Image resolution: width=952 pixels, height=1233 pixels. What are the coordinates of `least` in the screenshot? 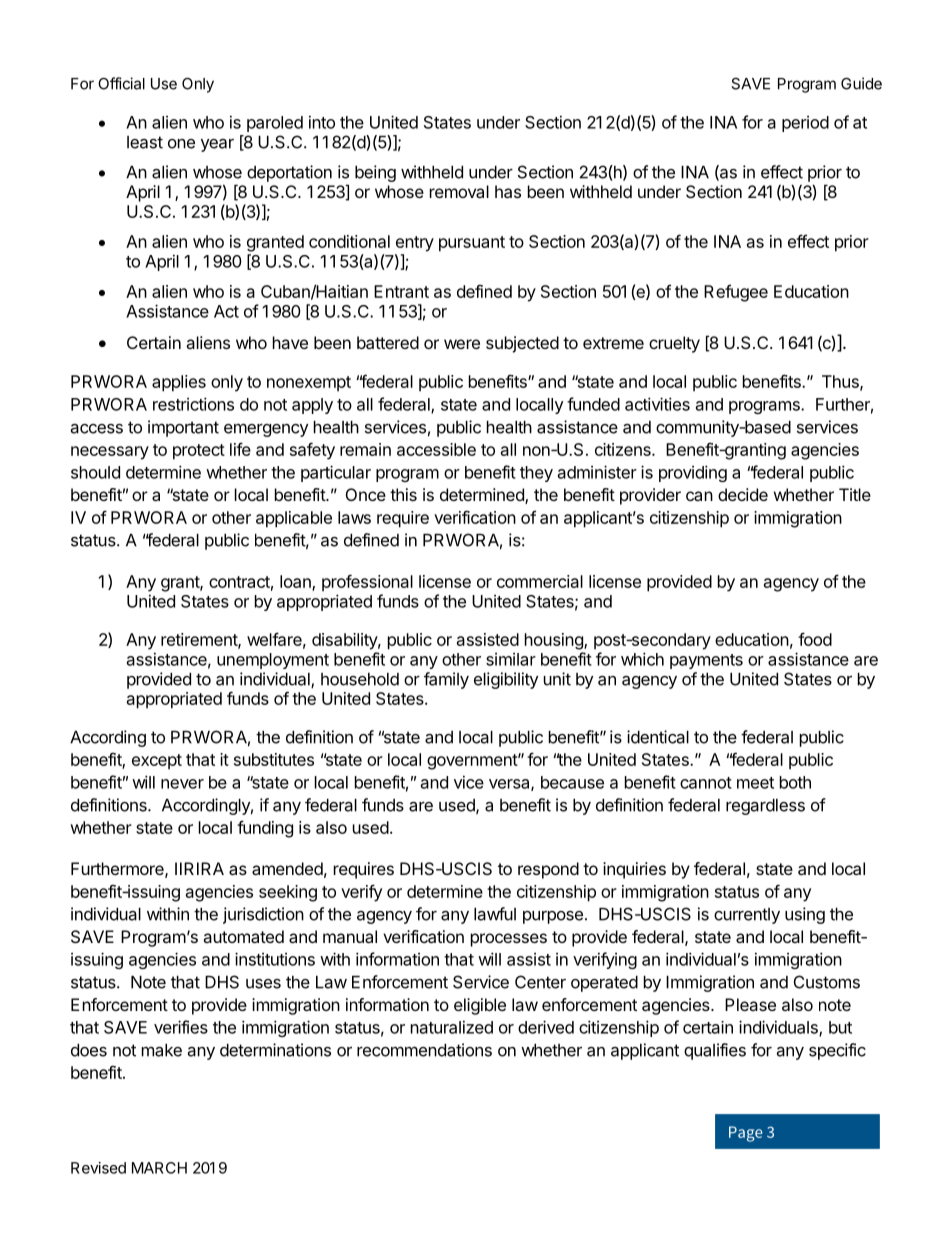 It's located at (145, 142).
